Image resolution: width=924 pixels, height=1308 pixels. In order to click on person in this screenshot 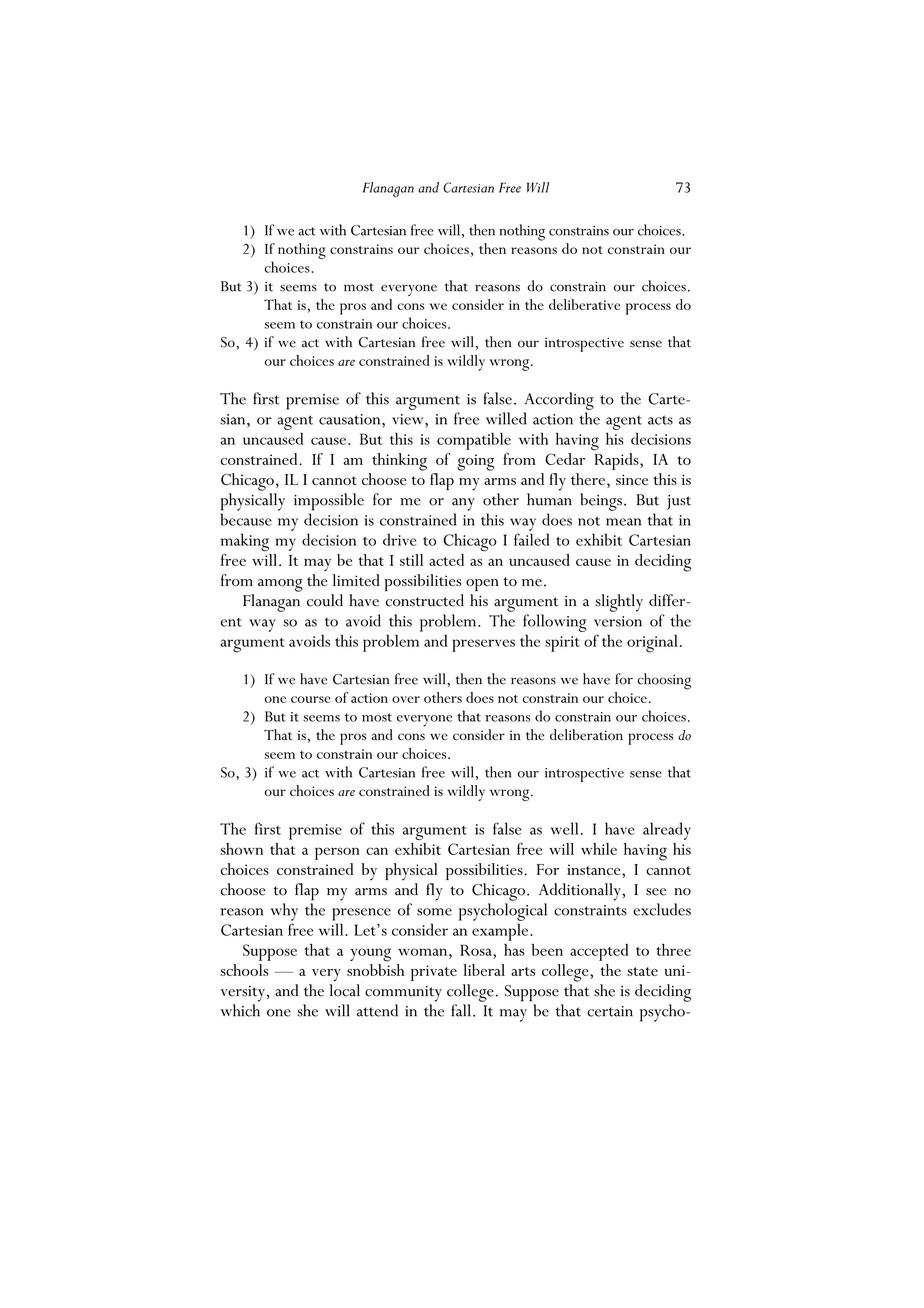, I will do `click(337, 853)`.
